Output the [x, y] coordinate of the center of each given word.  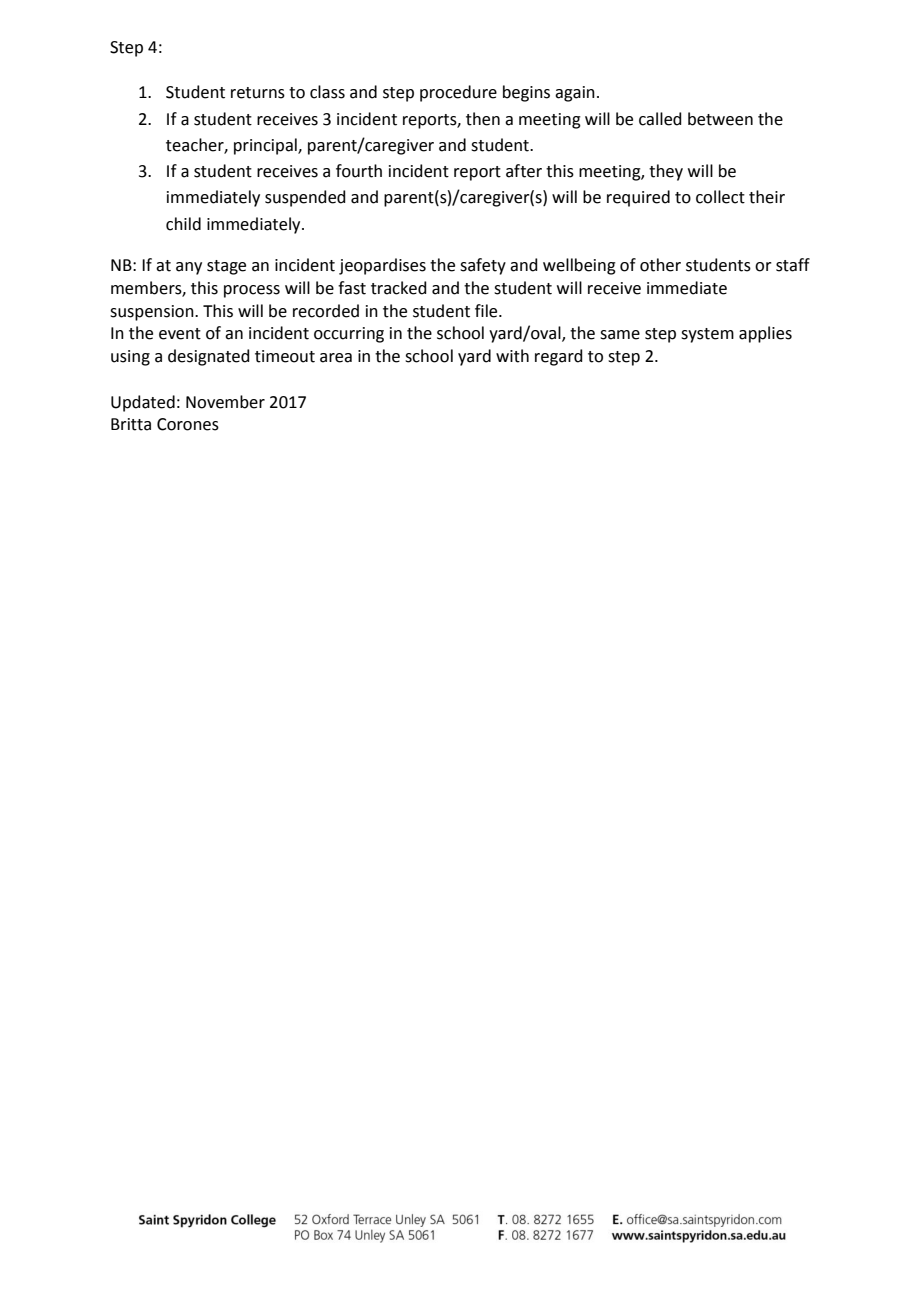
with [512, 356]
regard [559, 357]
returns [258, 93]
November [225, 402]
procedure [458, 93]
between [720, 119]
